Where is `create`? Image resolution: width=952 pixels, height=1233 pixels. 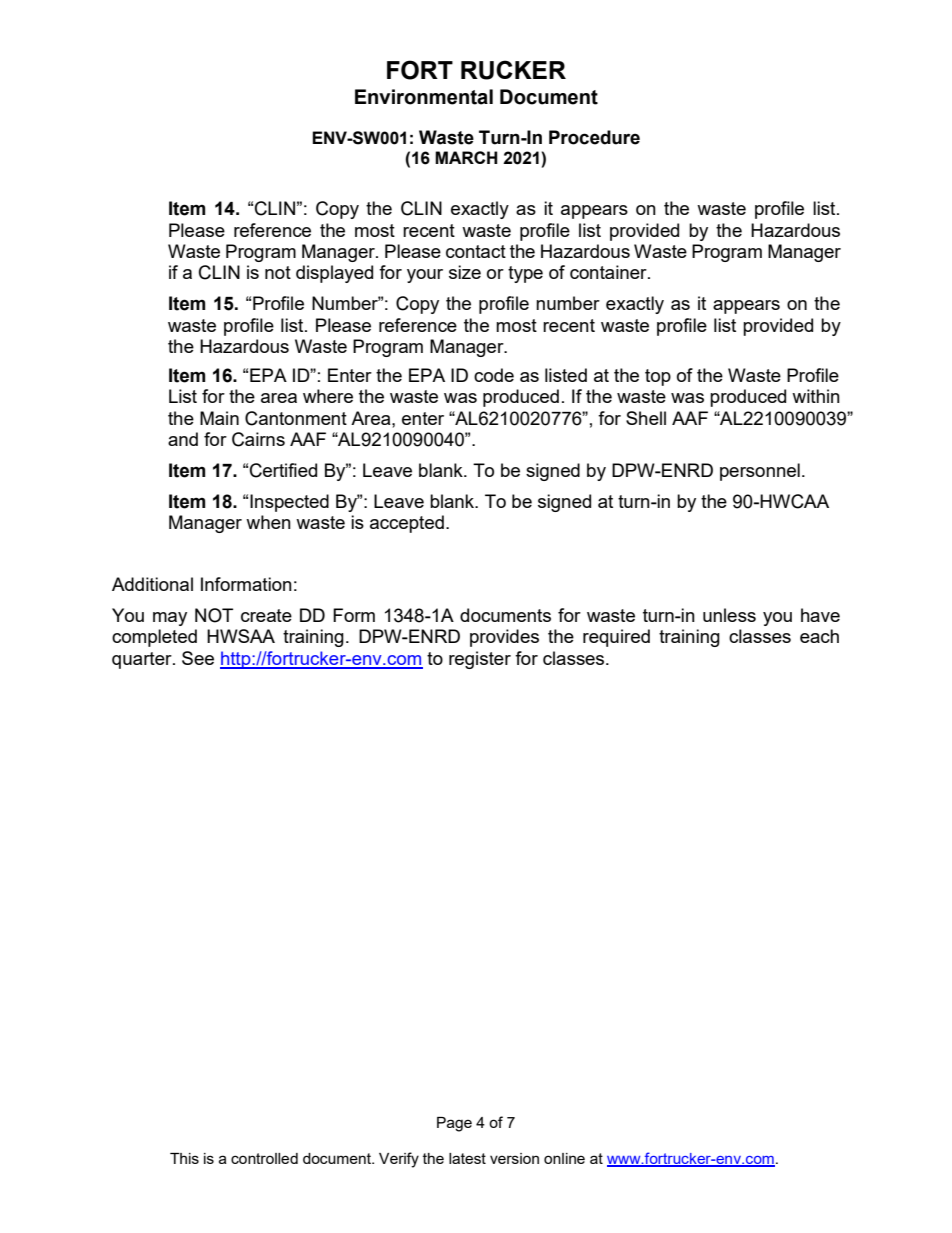 create is located at coordinates (266, 615).
